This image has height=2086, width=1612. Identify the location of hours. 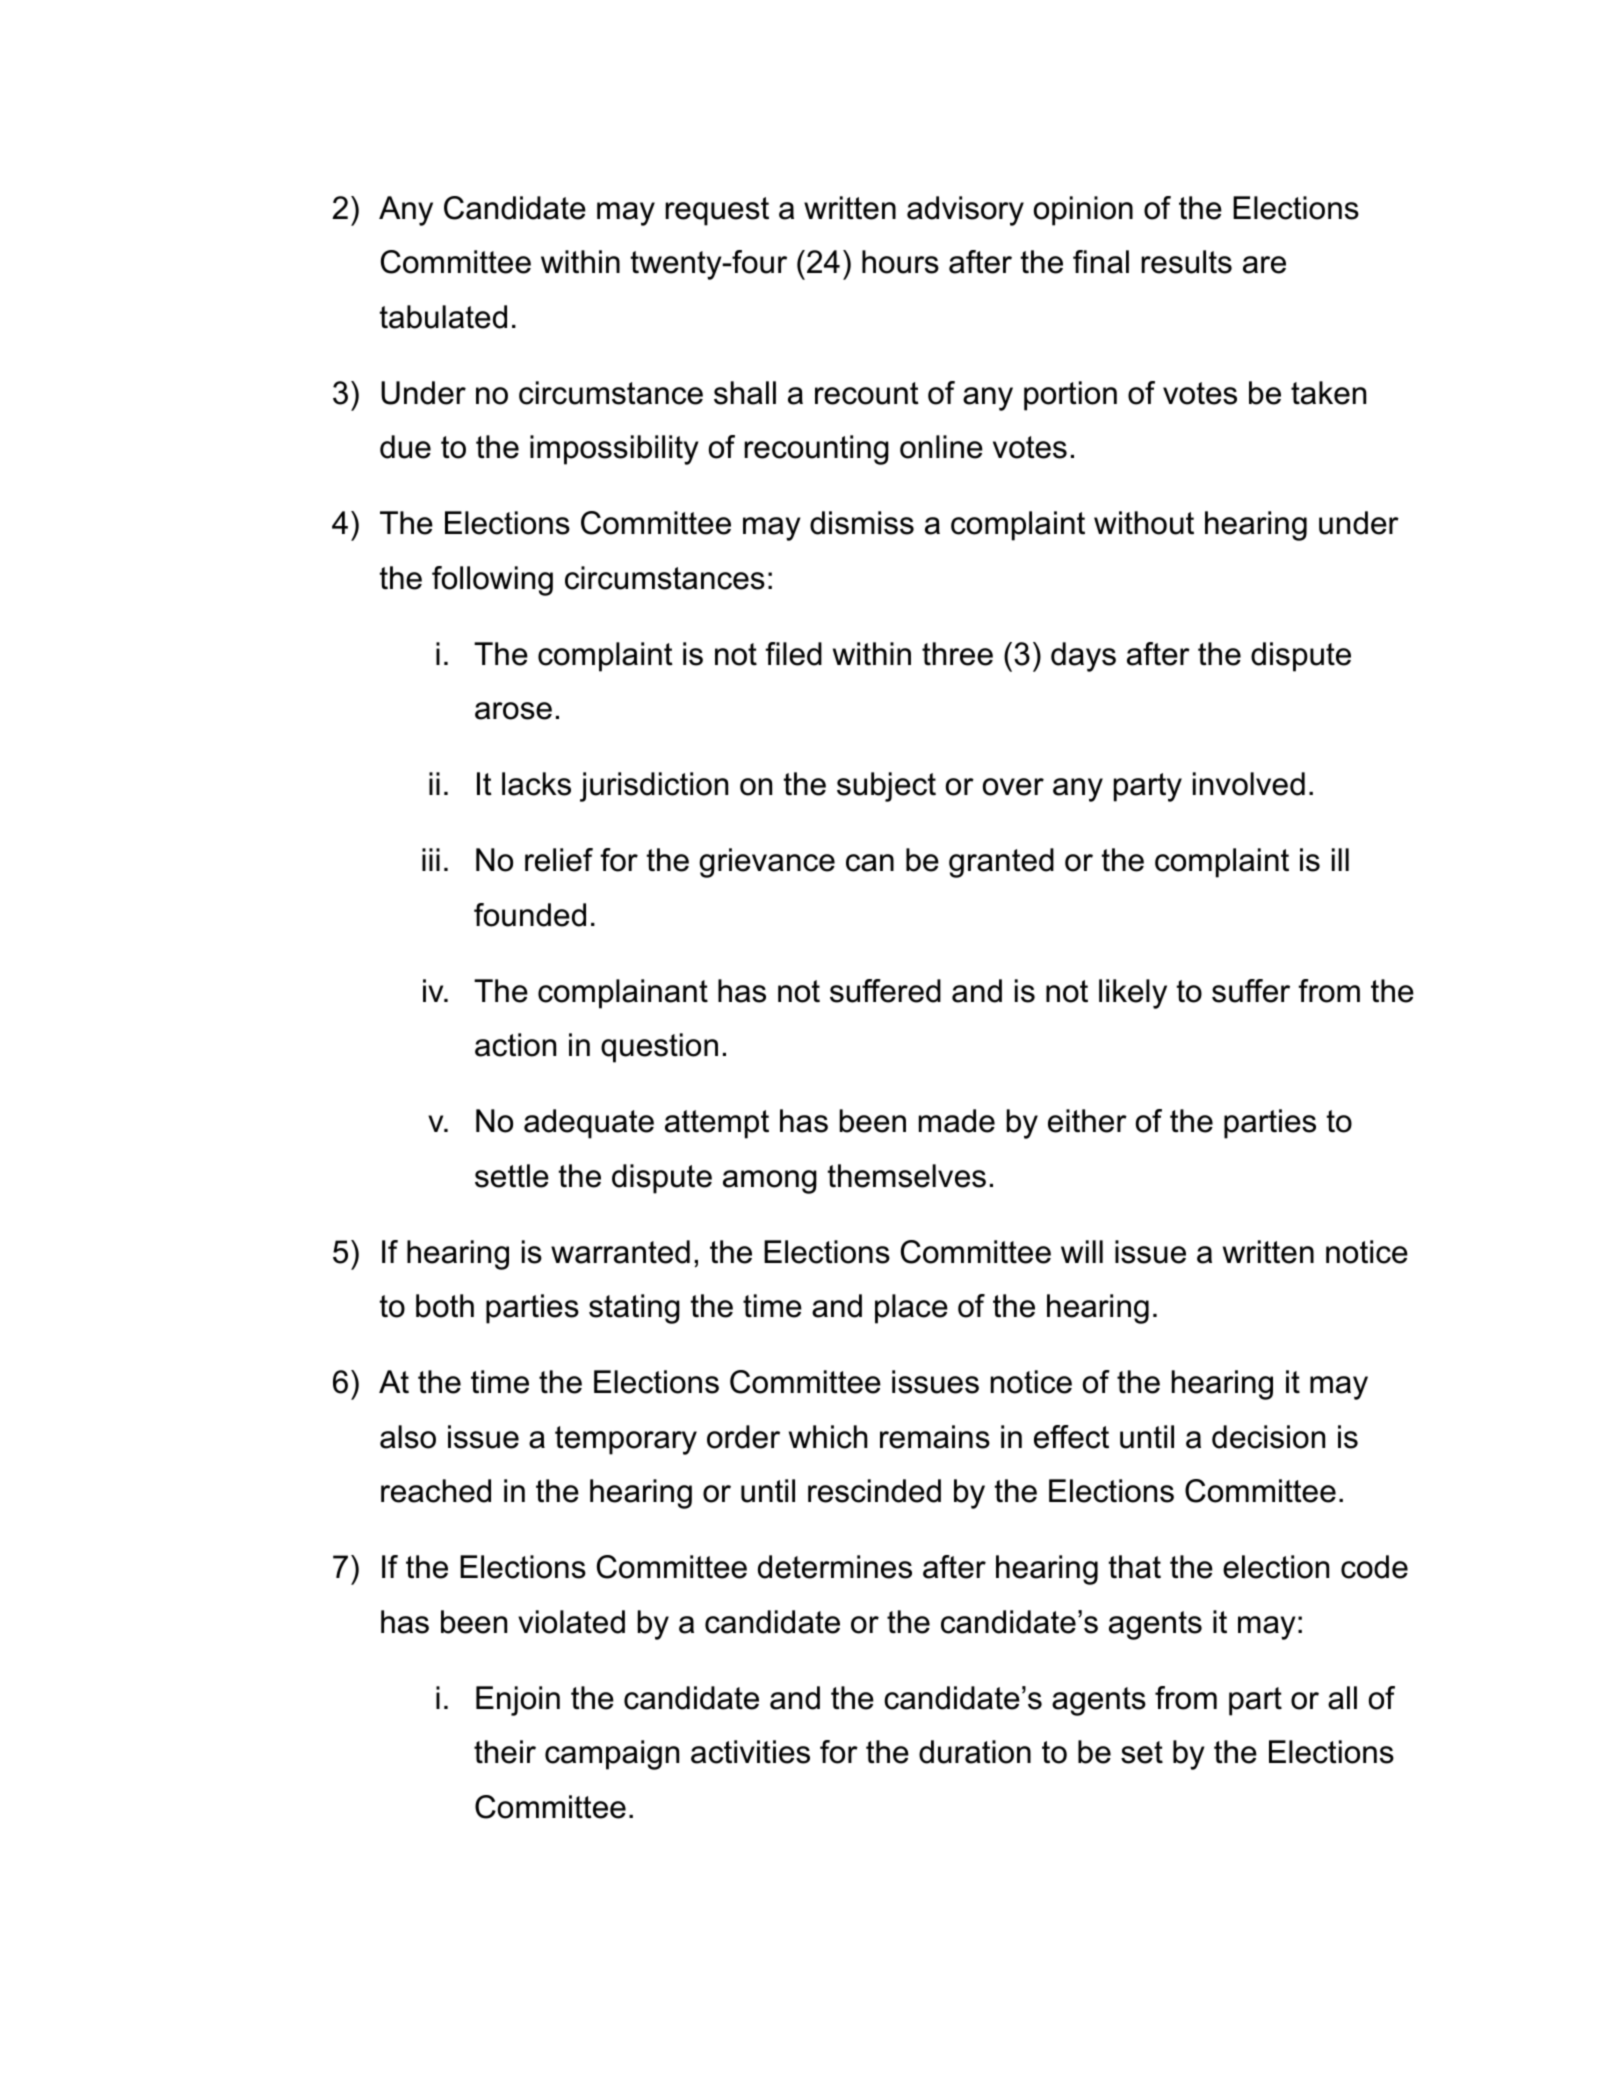
(900, 262).
